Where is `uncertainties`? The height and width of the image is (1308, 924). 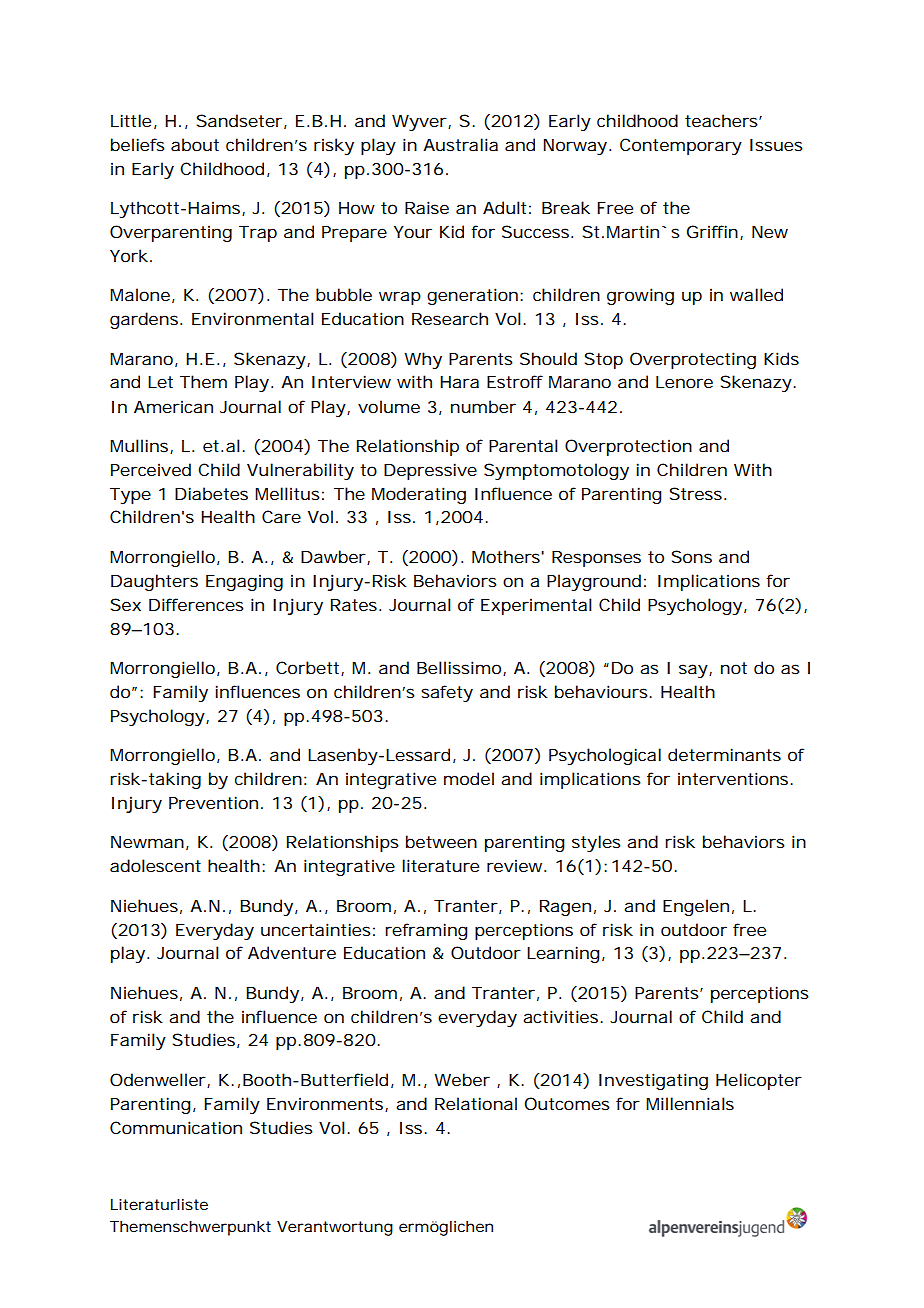 uncertainties is located at coordinates (316, 929).
